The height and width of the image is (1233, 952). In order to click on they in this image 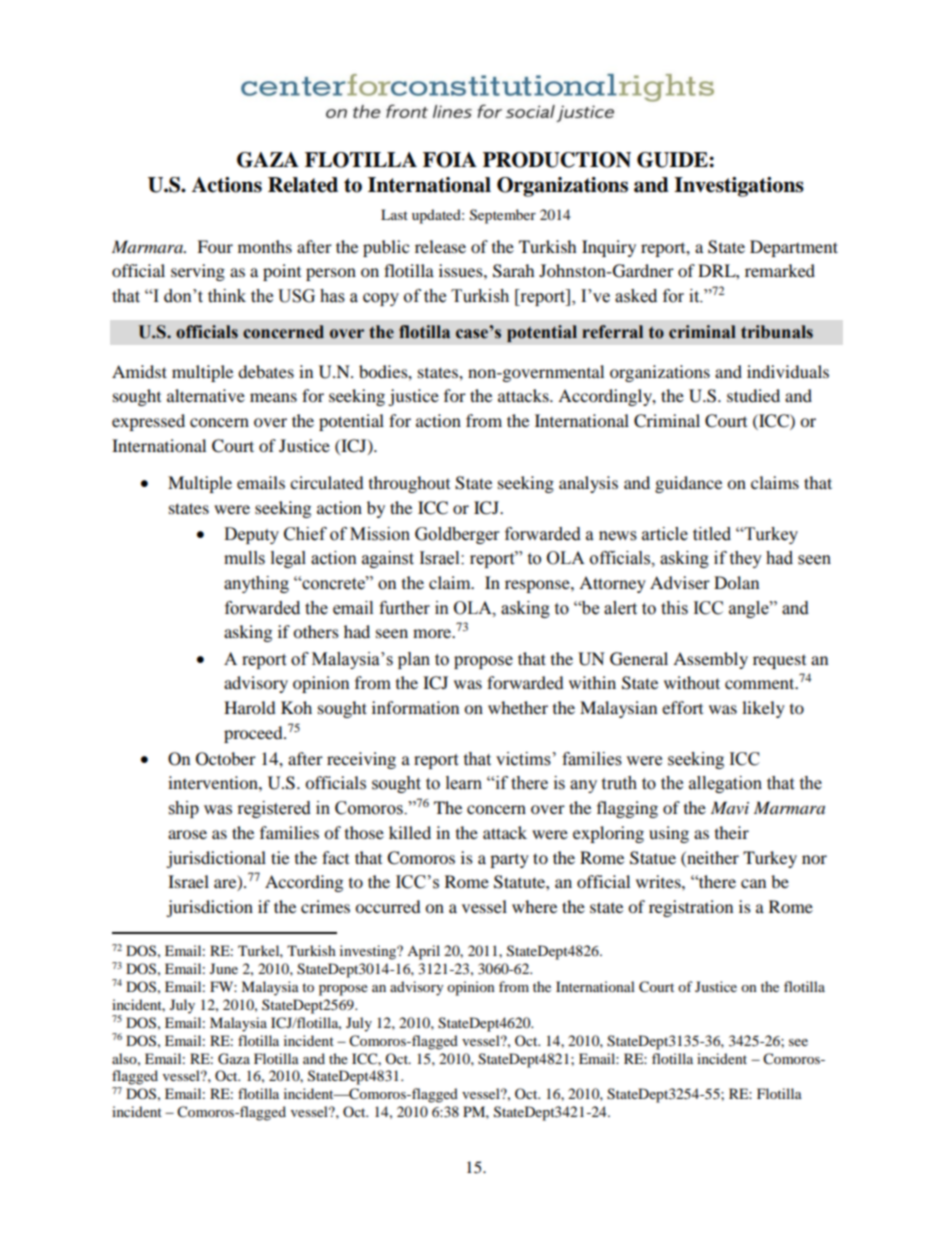, I will do `click(745, 559)`.
